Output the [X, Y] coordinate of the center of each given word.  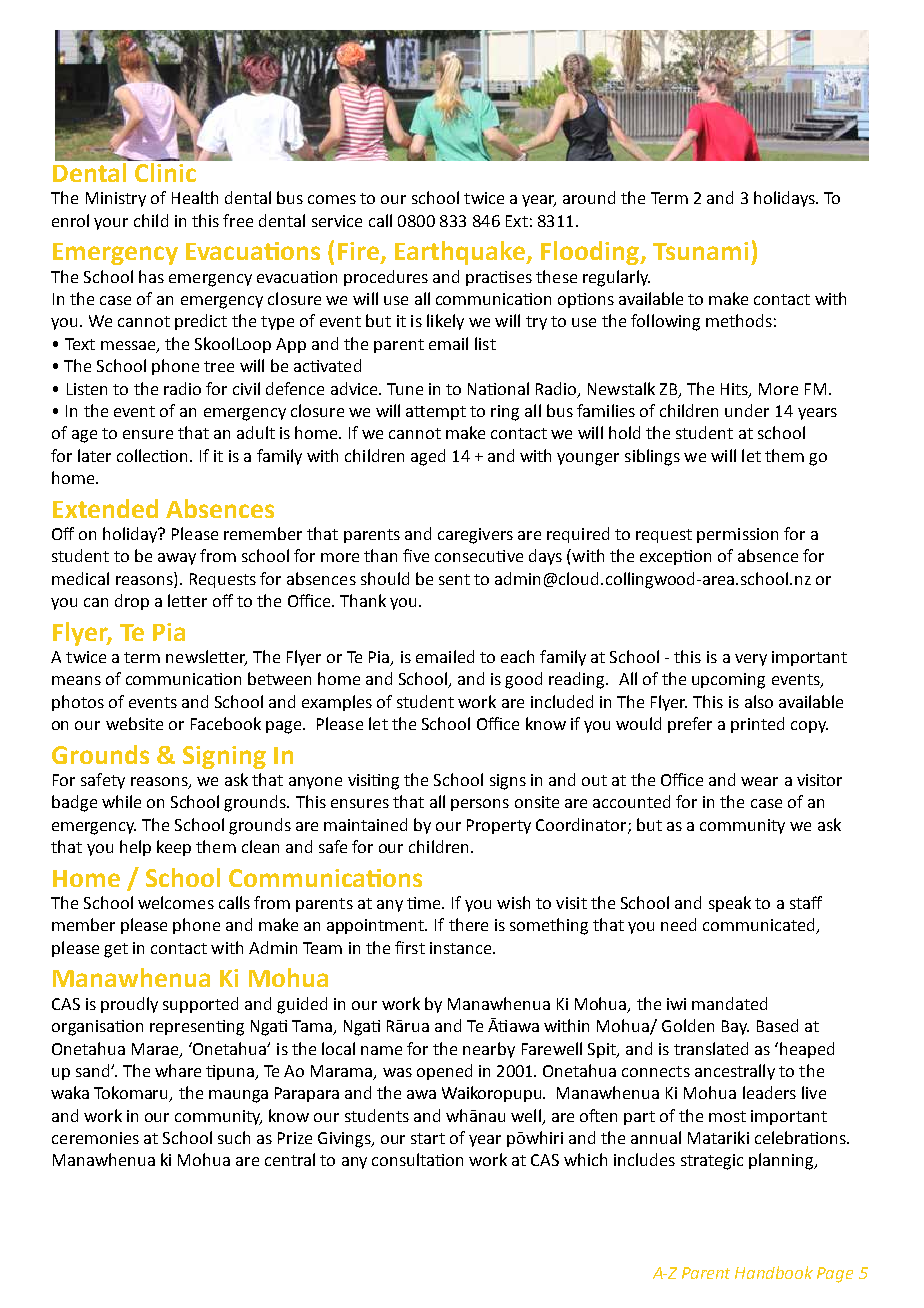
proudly [129, 1005]
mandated [729, 1003]
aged [428, 457]
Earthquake [461, 253]
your [111, 224]
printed [757, 725]
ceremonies [95, 1138]
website [134, 723]
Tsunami [700, 251]
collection [154, 455]
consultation [417, 1159]
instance [462, 948]
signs [508, 782]
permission [737, 535]
